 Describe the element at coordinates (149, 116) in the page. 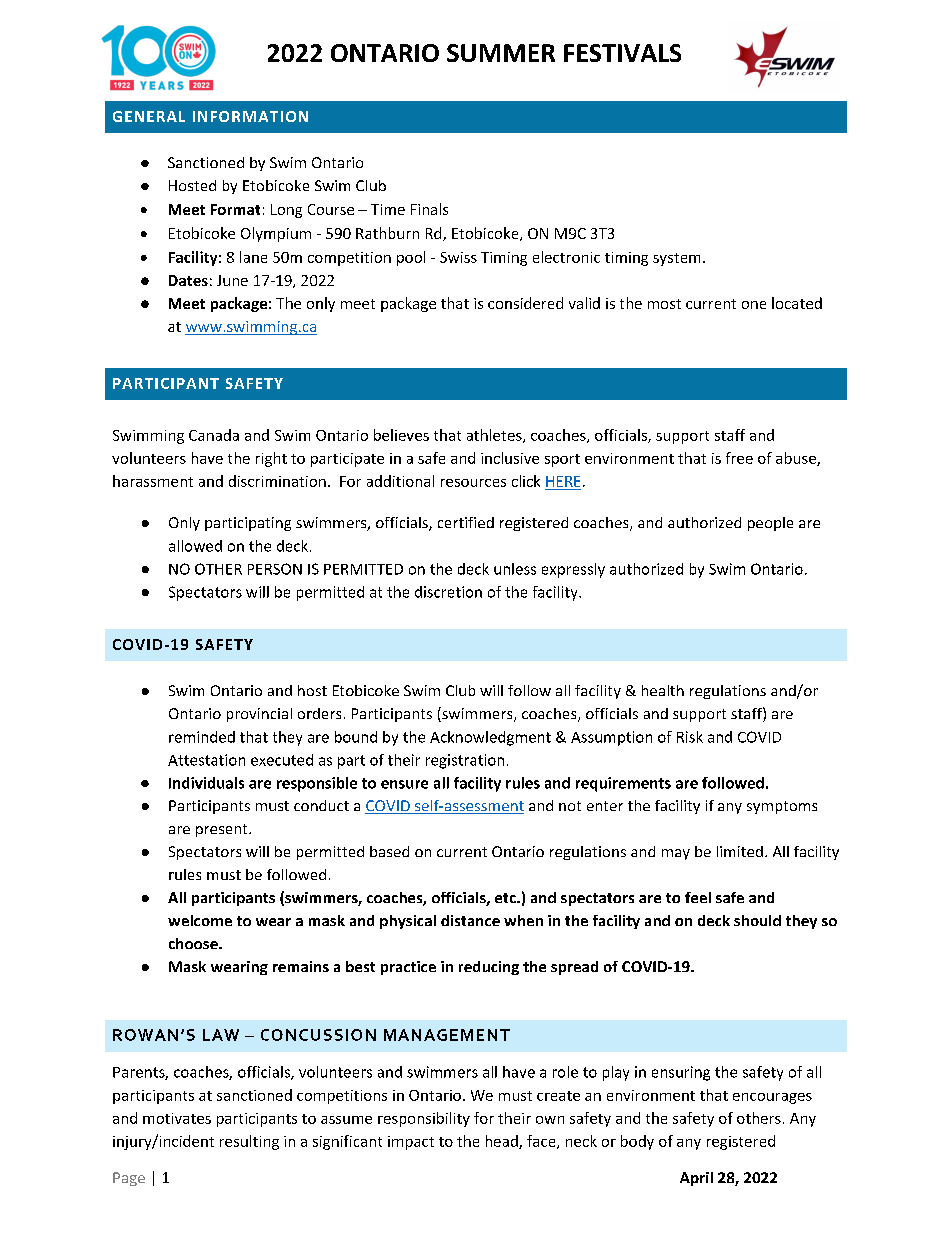

I see `GENERAL` at that location.
